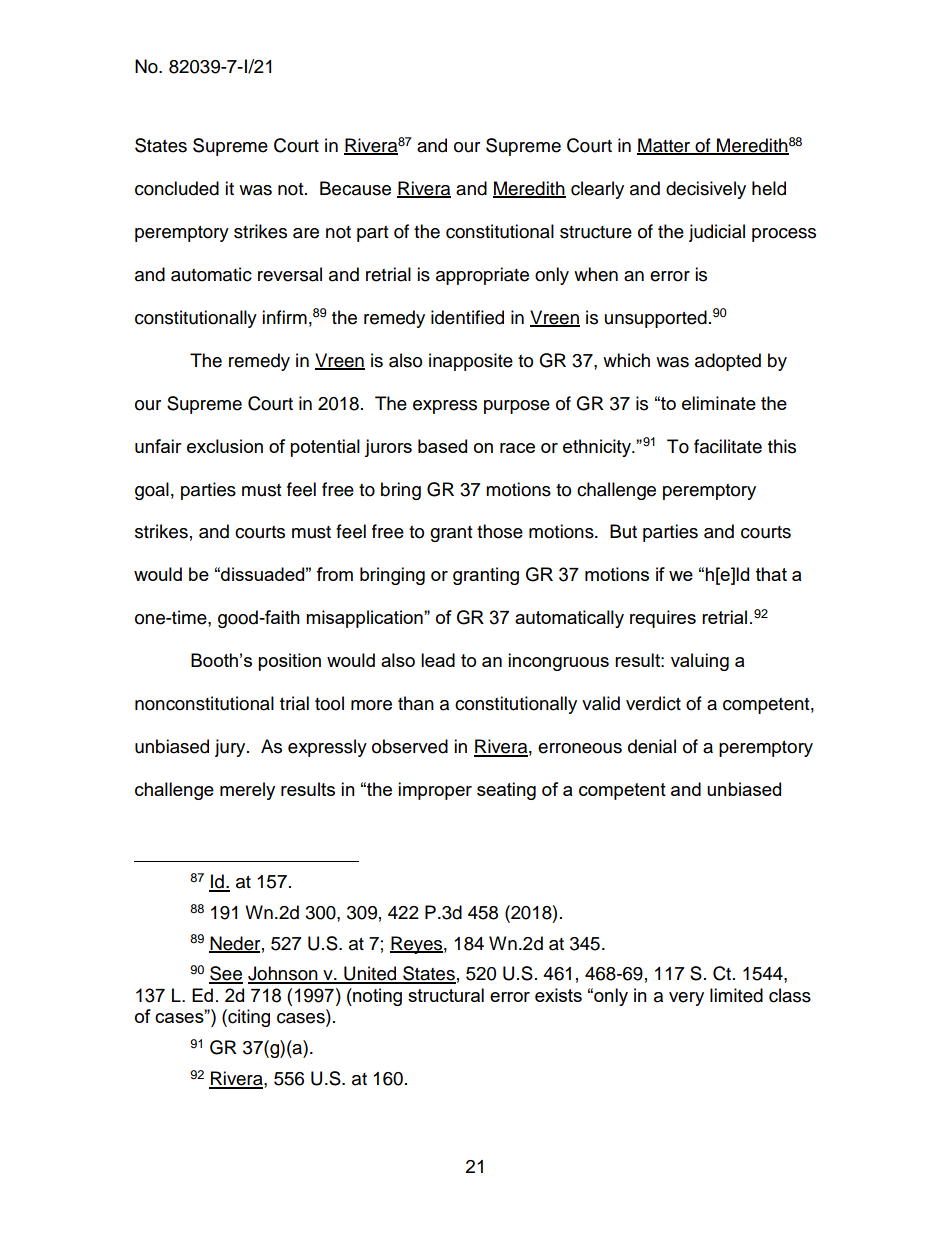 The height and width of the image is (1233, 952). I want to click on Because, so click(355, 188).
